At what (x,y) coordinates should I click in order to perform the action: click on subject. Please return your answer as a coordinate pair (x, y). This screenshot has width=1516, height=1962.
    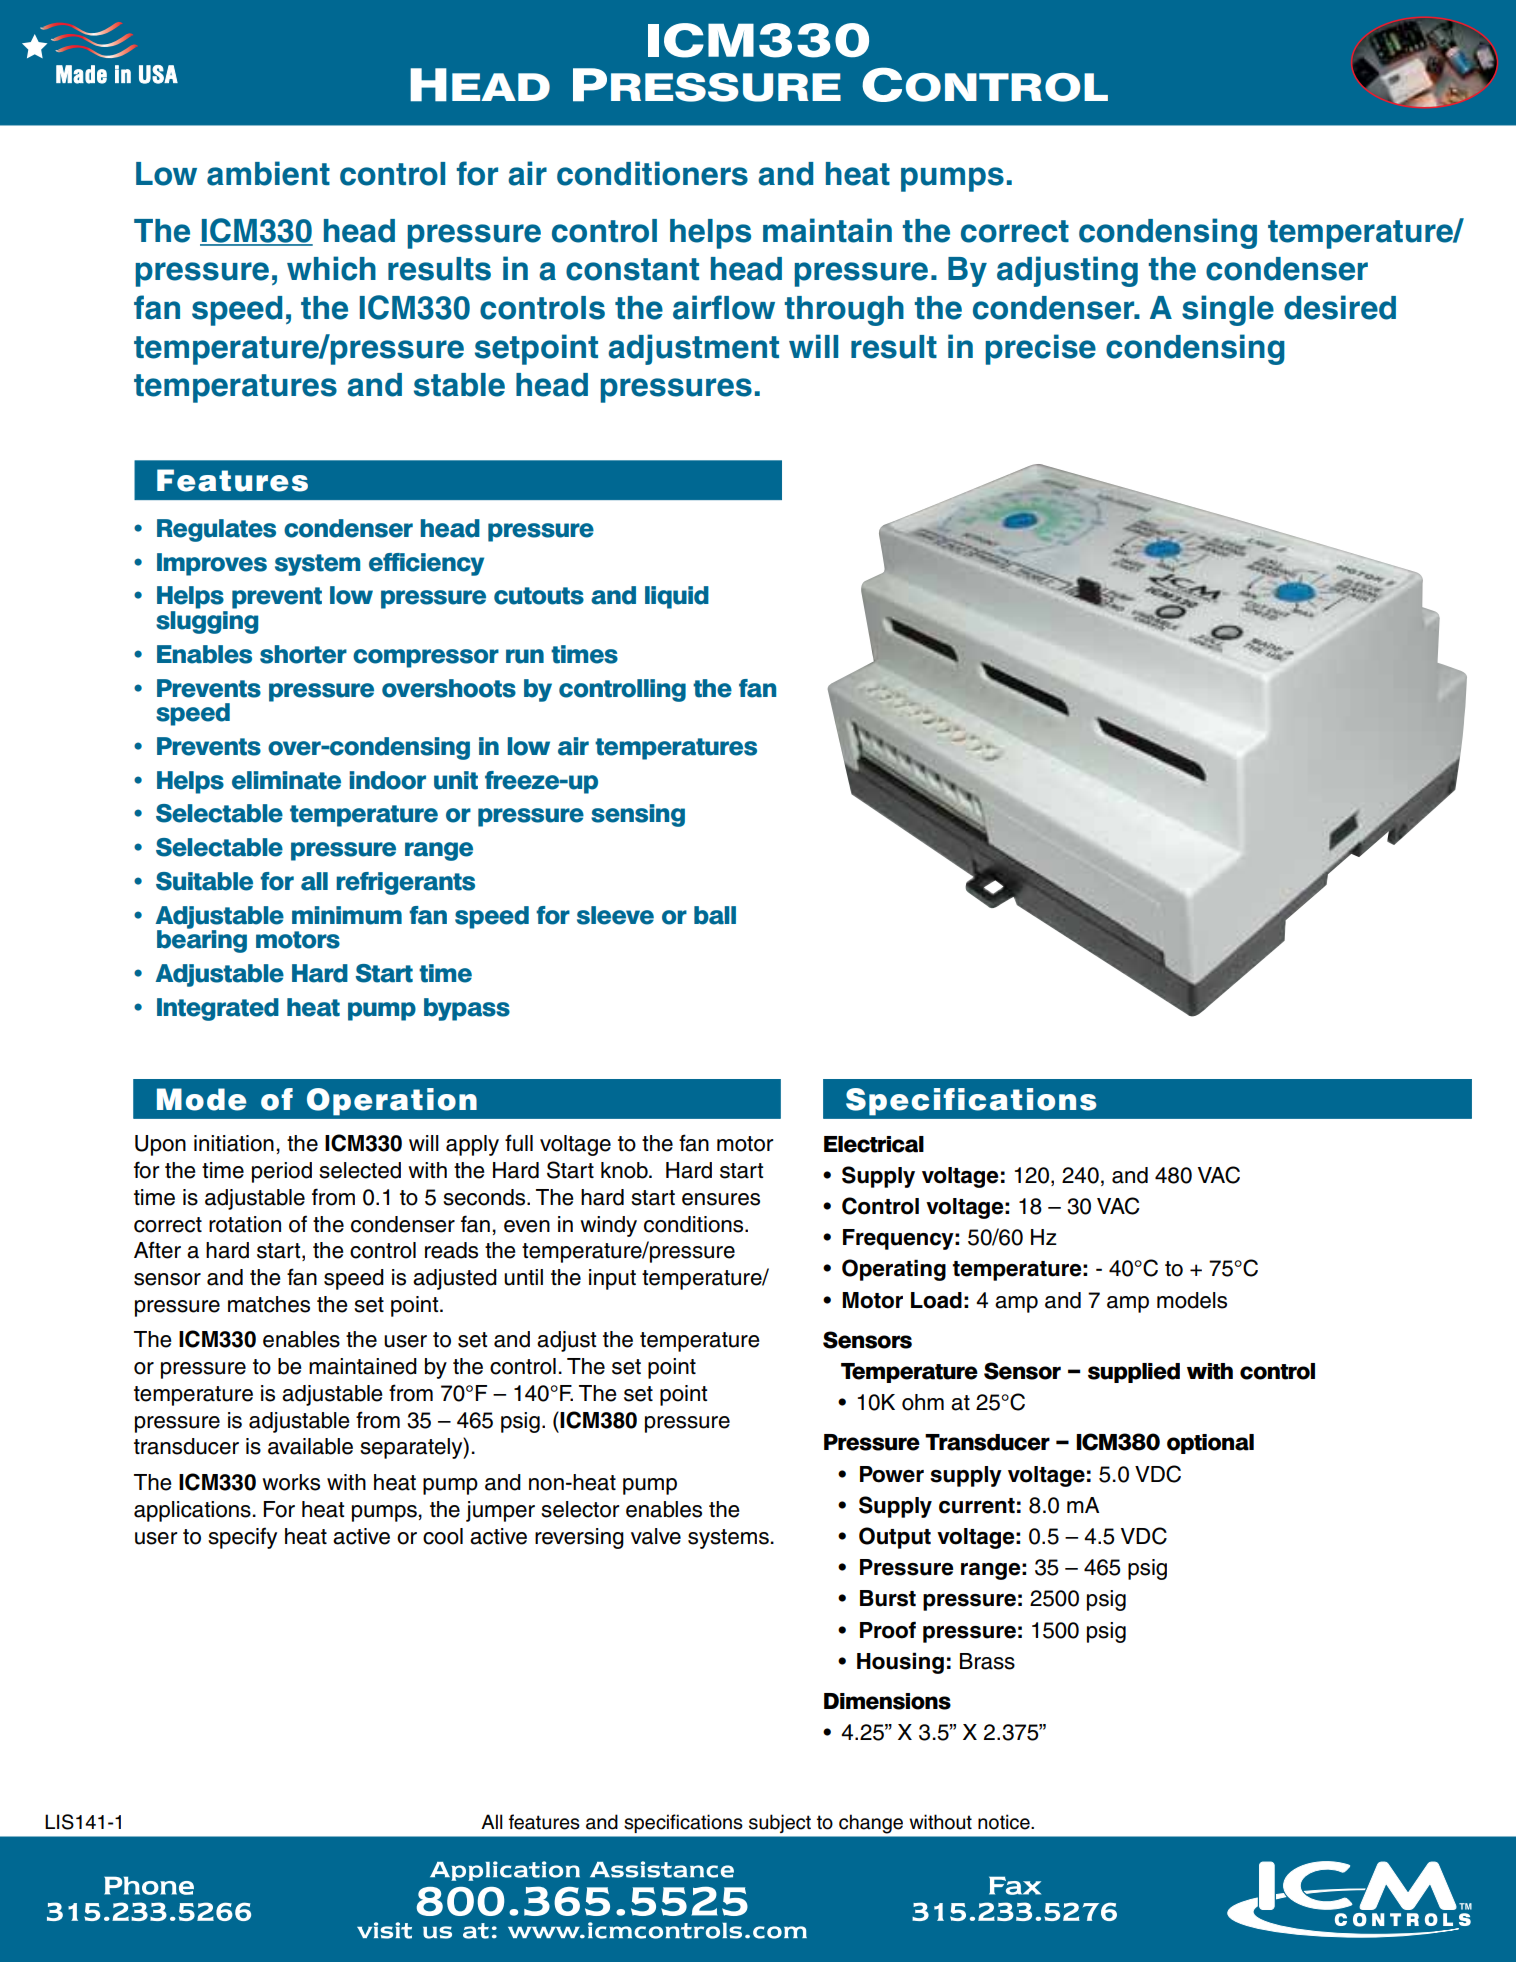
    Looking at the image, I should click on (780, 1823).
